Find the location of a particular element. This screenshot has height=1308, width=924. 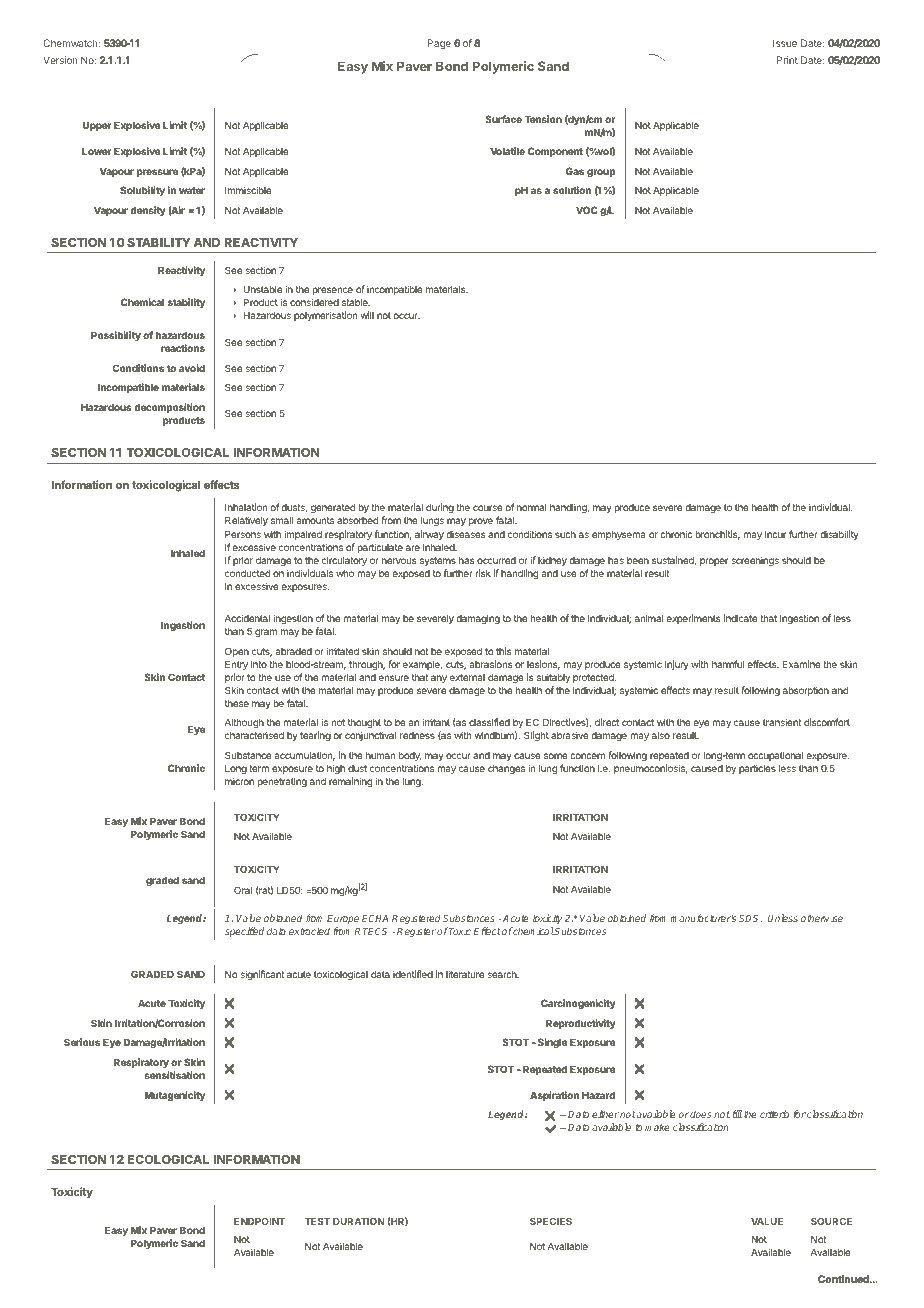

damaging is located at coordinates (478, 619).
